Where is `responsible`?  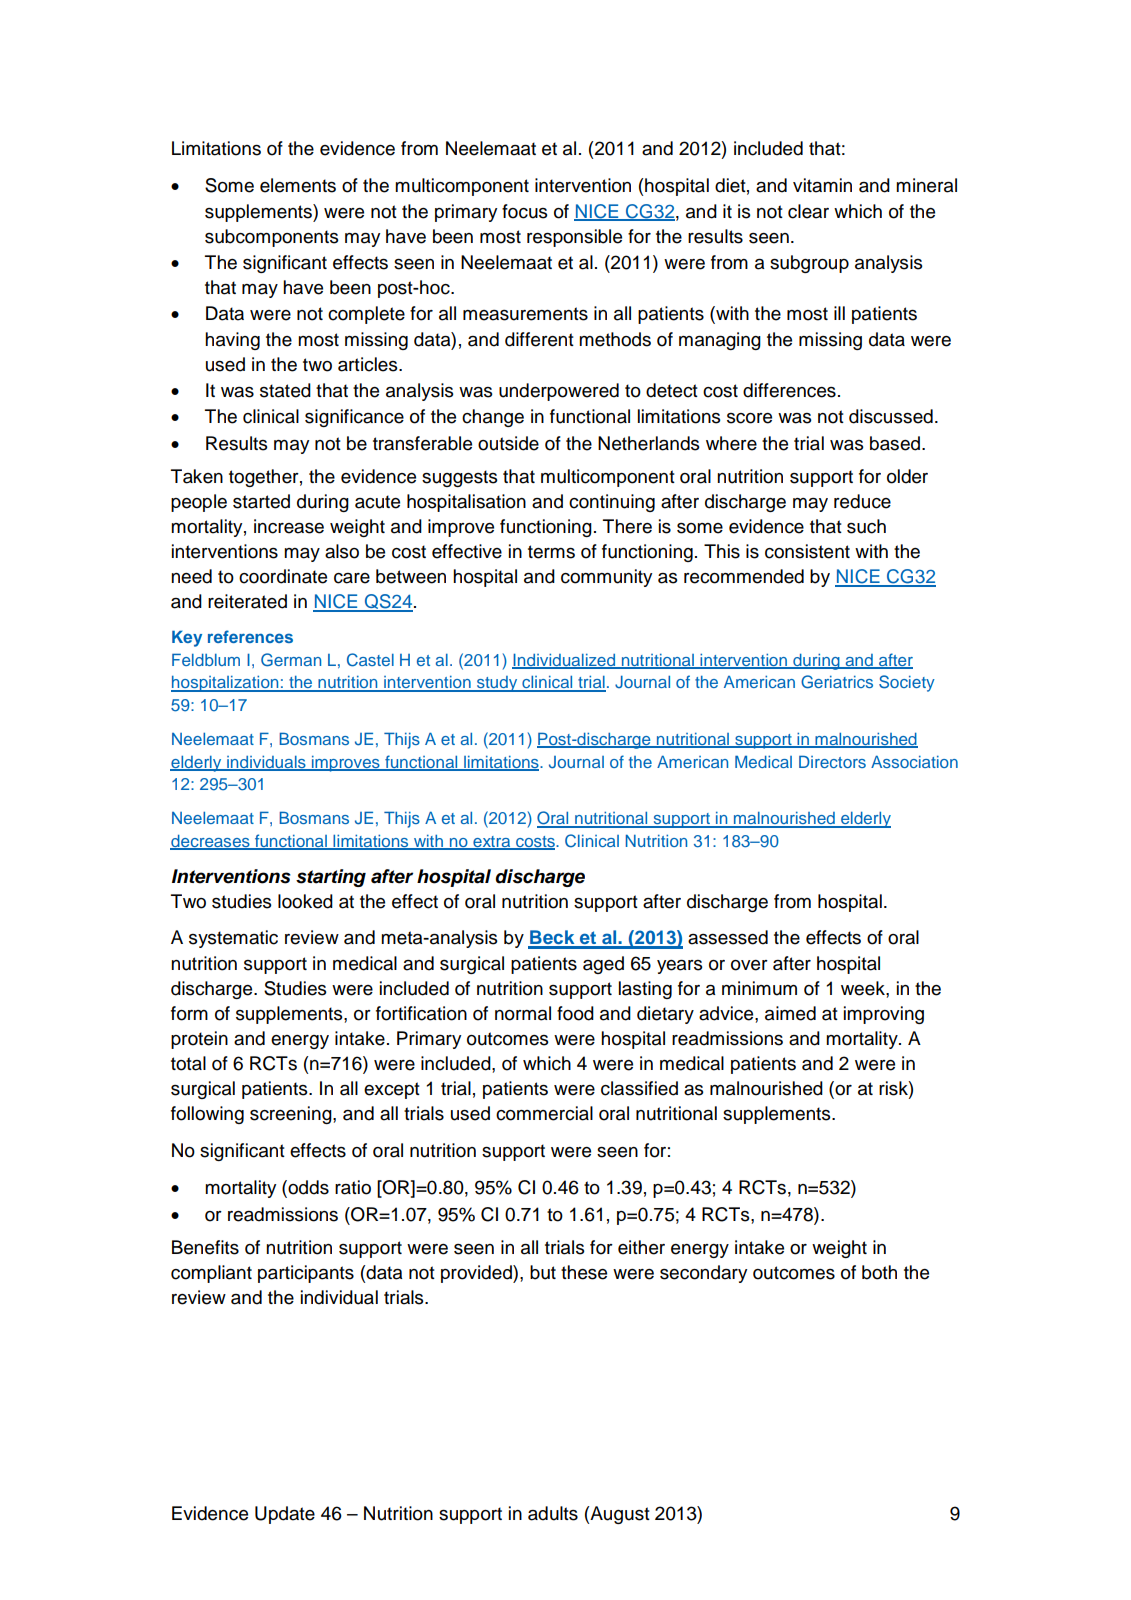 responsible is located at coordinates (574, 238).
